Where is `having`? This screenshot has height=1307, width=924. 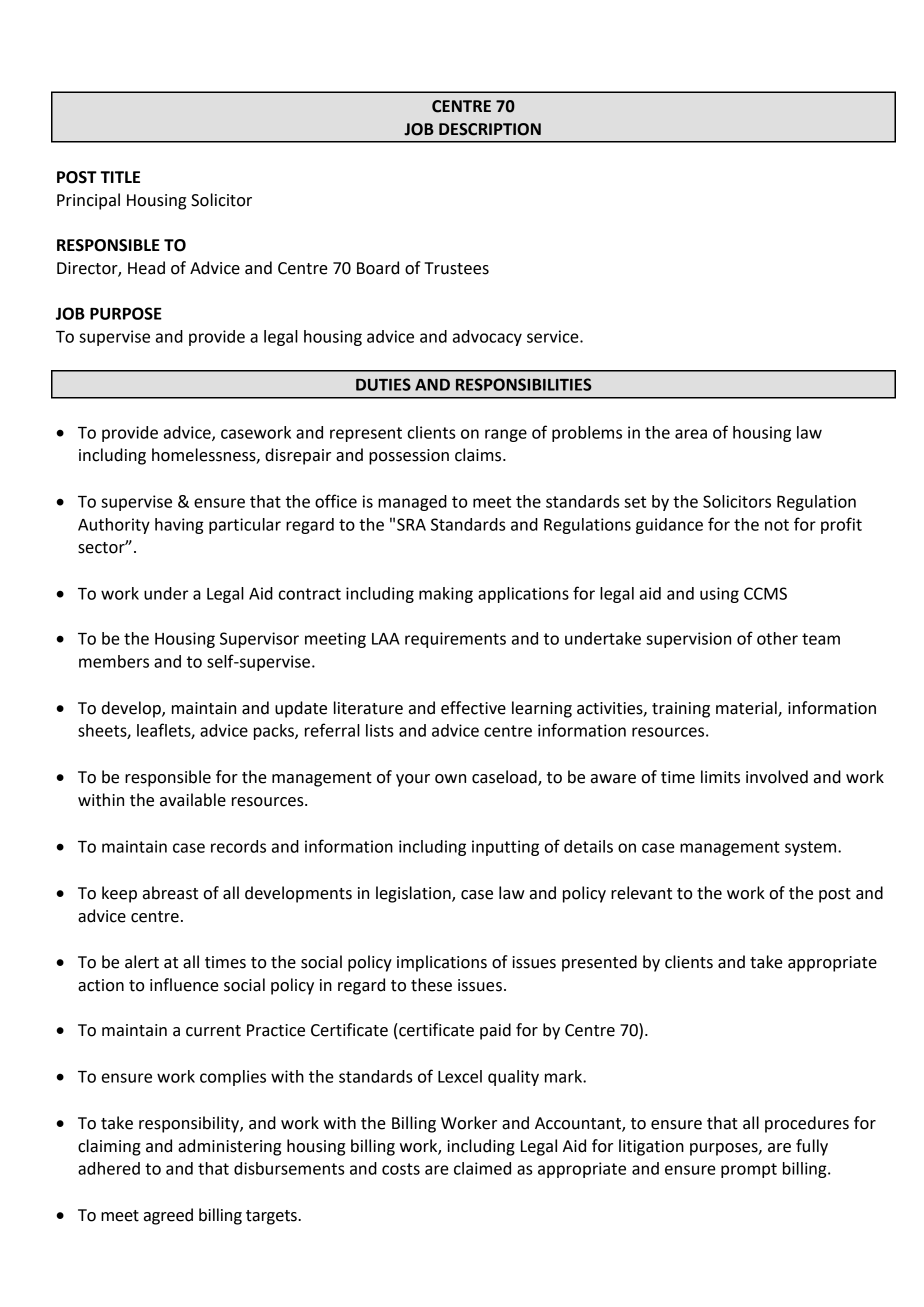 having is located at coordinates (179, 526).
